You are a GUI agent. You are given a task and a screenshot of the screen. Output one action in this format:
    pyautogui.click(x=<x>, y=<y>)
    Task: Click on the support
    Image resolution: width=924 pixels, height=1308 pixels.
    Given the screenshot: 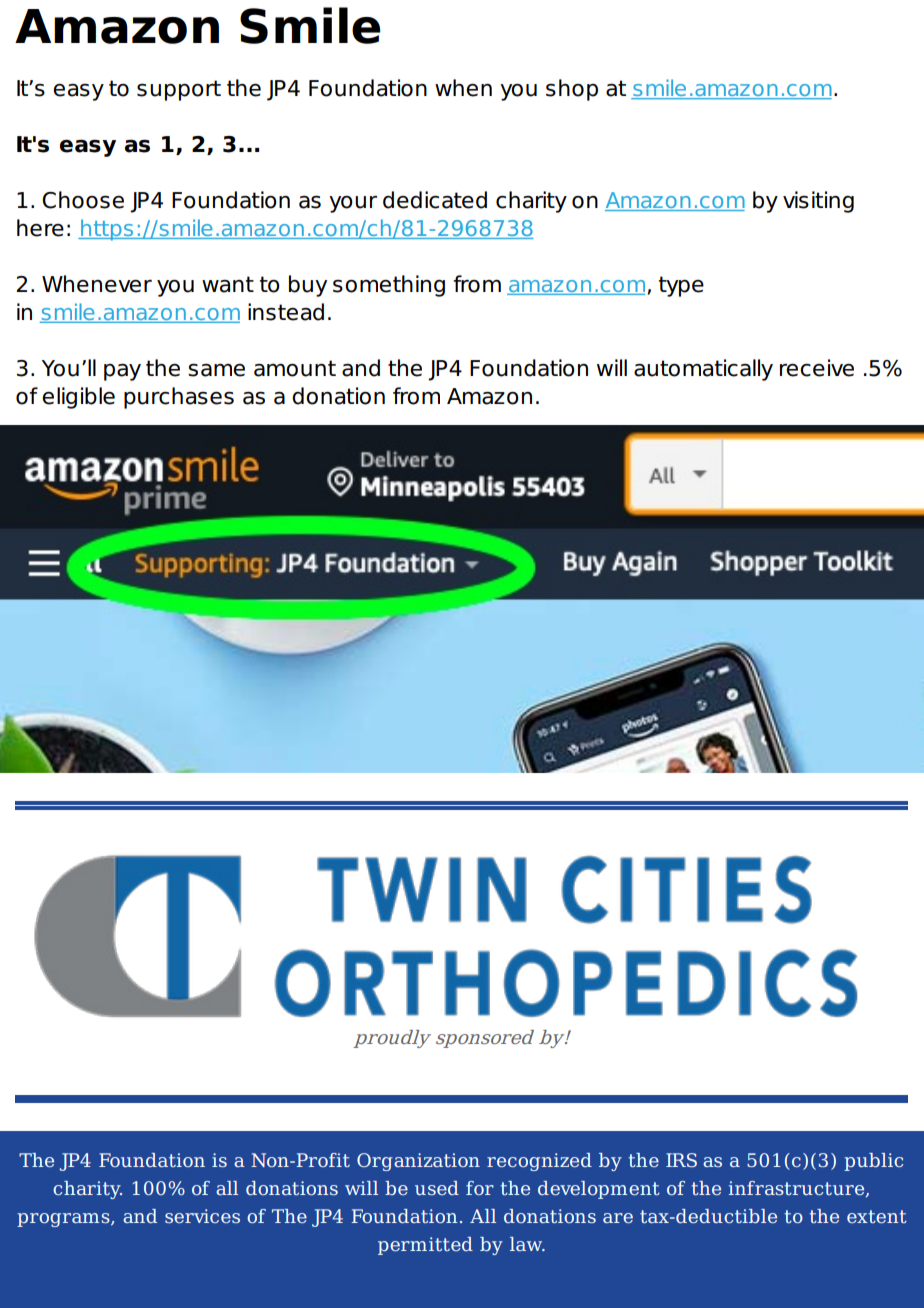 What is the action you would take?
    pyautogui.click(x=179, y=90)
